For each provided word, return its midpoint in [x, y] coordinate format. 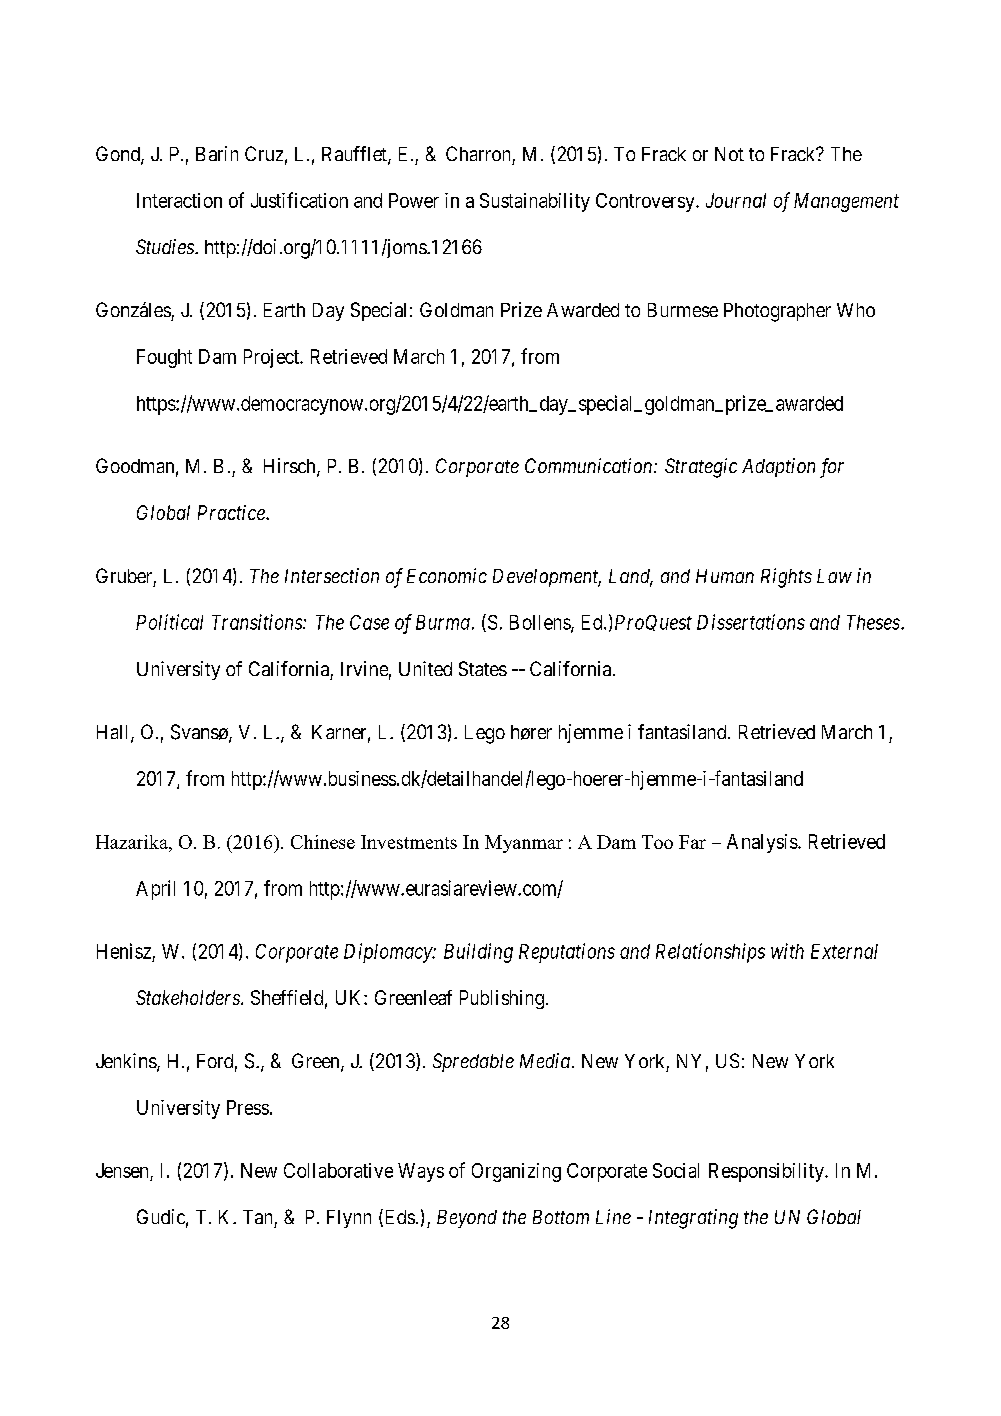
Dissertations [751, 622]
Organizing [516, 1172]
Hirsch [291, 467]
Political [169, 622]
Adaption [778, 467]
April [155, 890]
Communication [590, 465]
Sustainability [535, 202]
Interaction [179, 200]
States [483, 668]
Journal [736, 200]
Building [478, 953]
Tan [257, 1217]
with [787, 951]
